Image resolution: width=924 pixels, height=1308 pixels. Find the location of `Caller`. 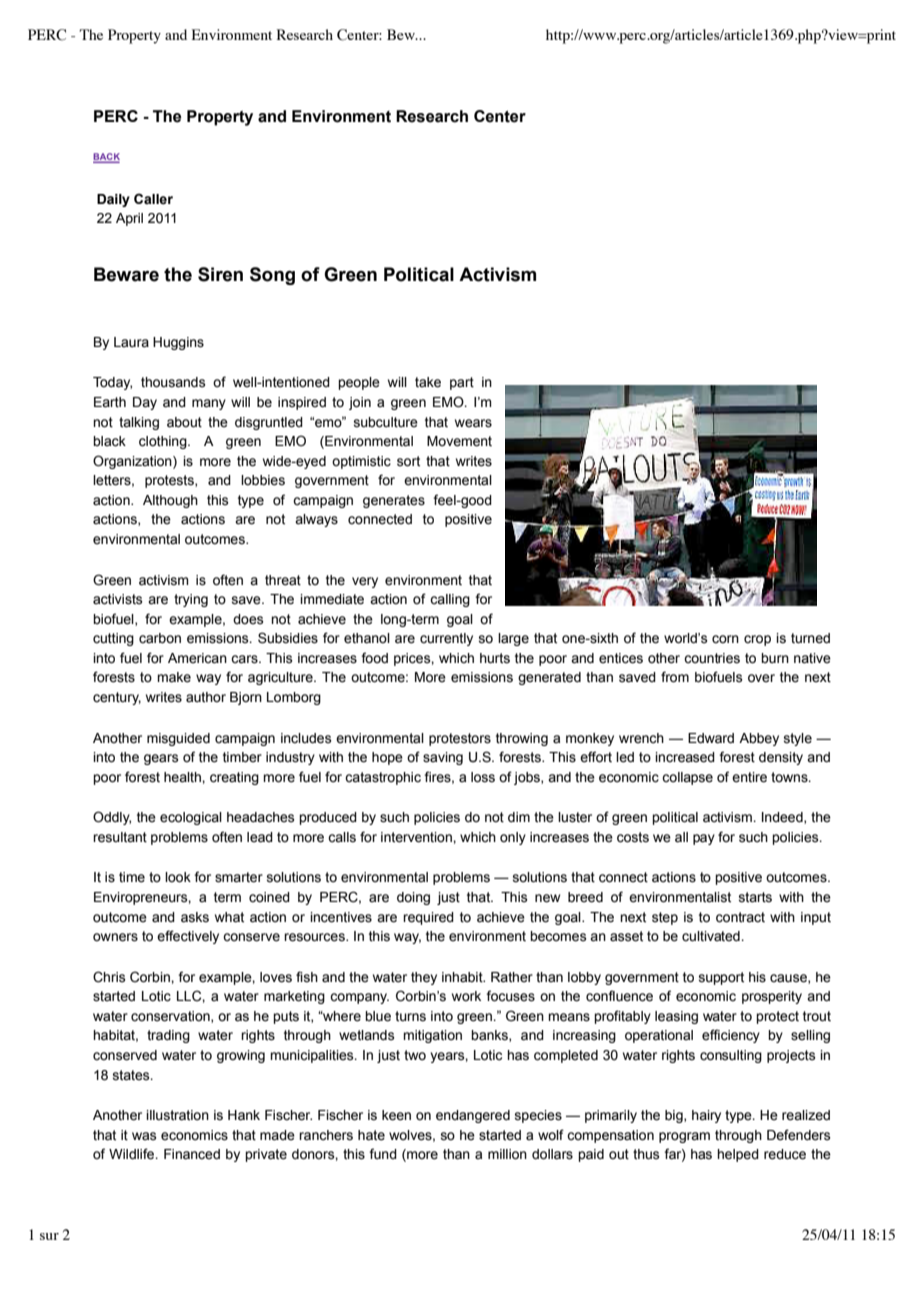

Caller is located at coordinates (153, 199).
